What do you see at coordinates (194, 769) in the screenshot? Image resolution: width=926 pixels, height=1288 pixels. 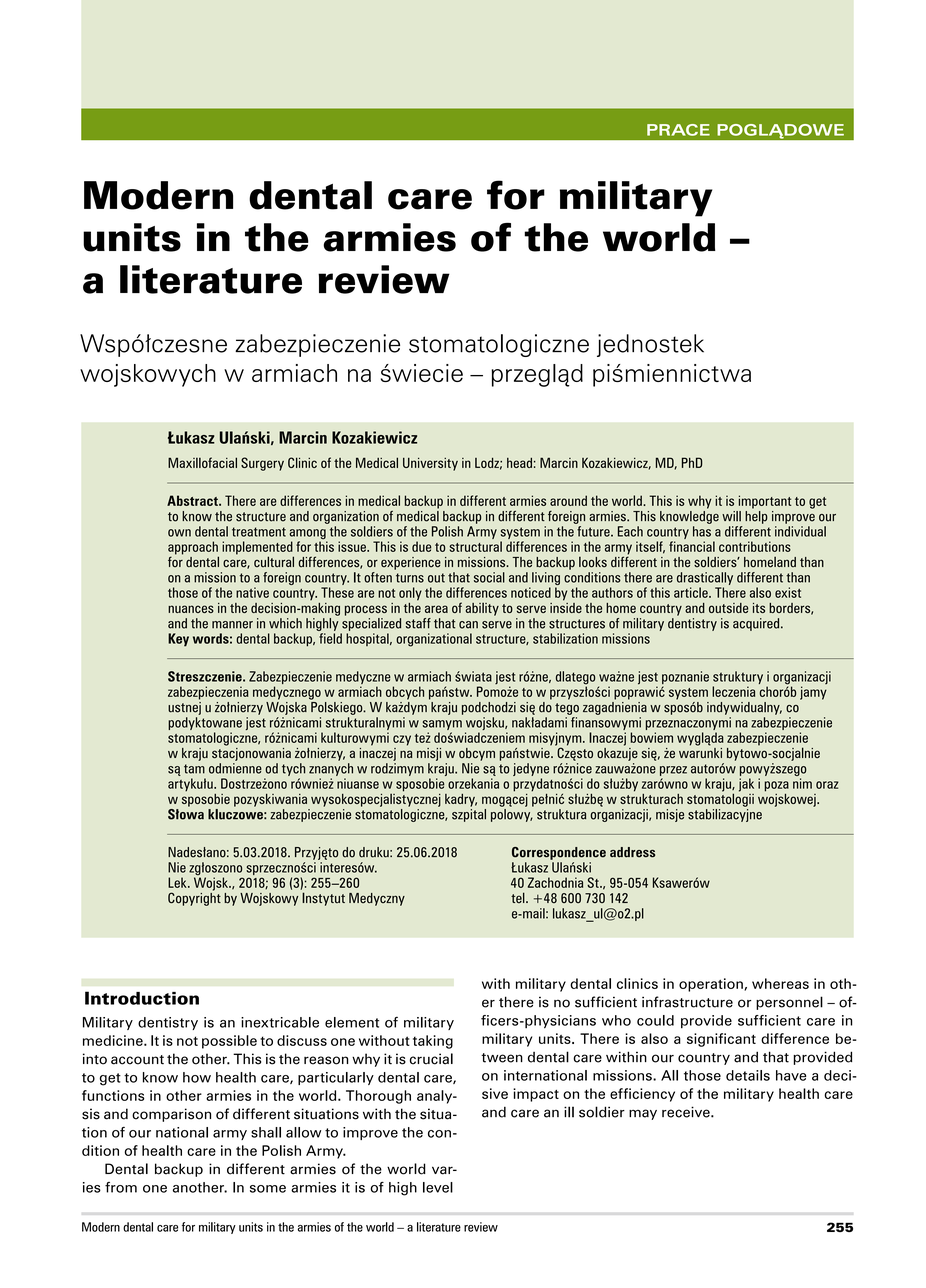 I see `tam` at bounding box center [194, 769].
